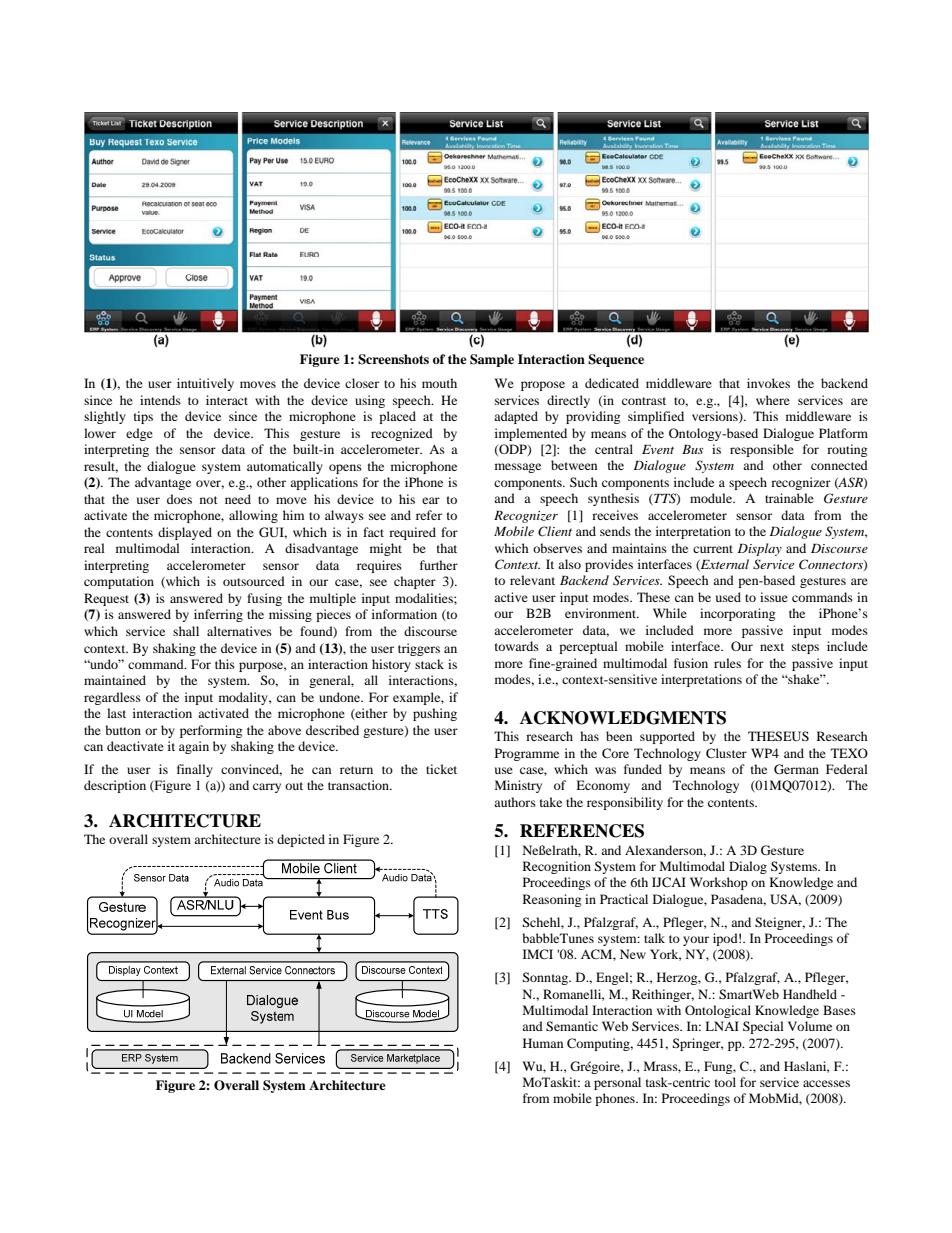 The image size is (952, 1233). What do you see at coordinates (726, 753) in the screenshot?
I see `Cluster` at bounding box center [726, 753].
